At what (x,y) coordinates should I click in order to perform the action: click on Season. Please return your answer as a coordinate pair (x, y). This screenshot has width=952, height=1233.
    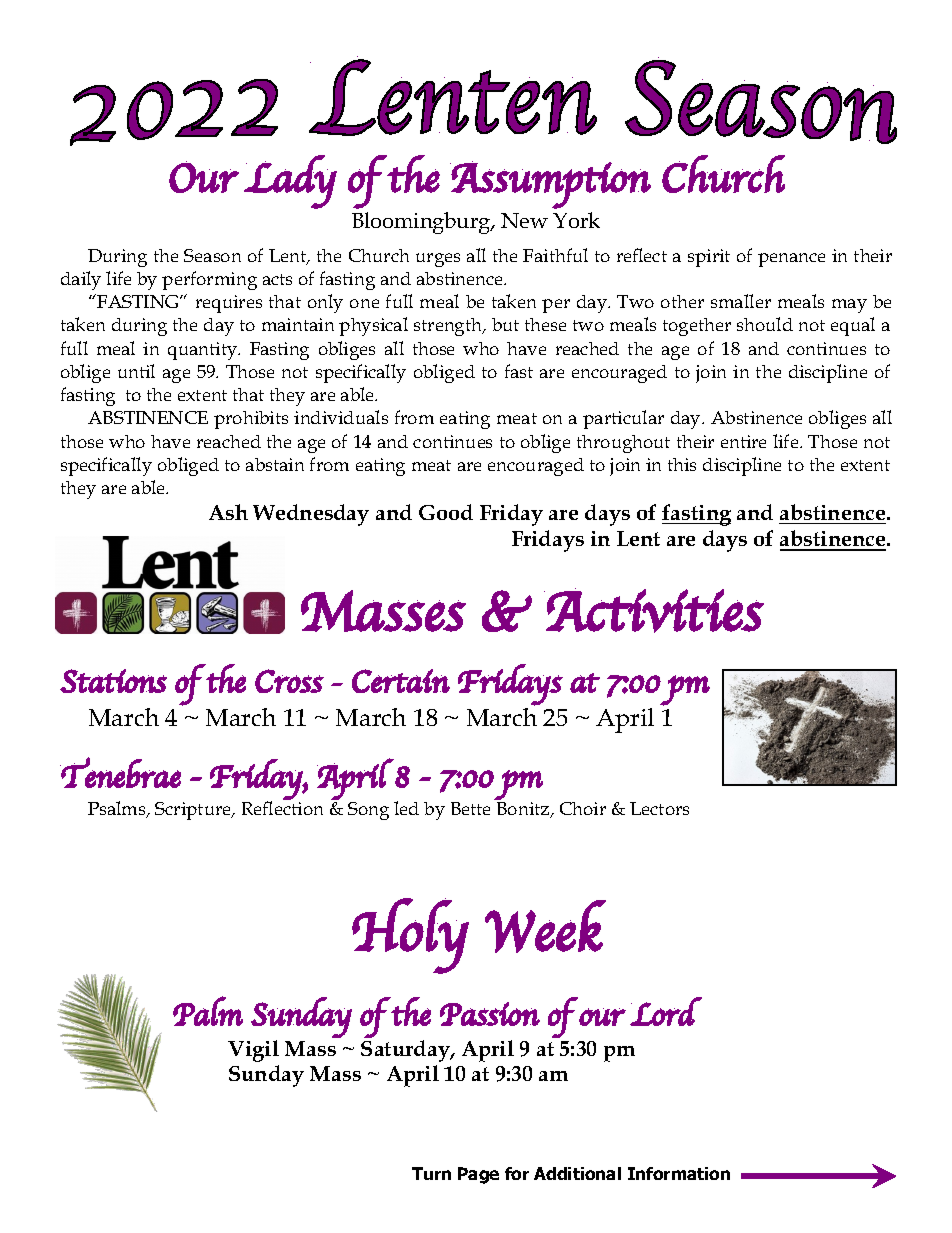
    Looking at the image, I should click on (212, 255).
